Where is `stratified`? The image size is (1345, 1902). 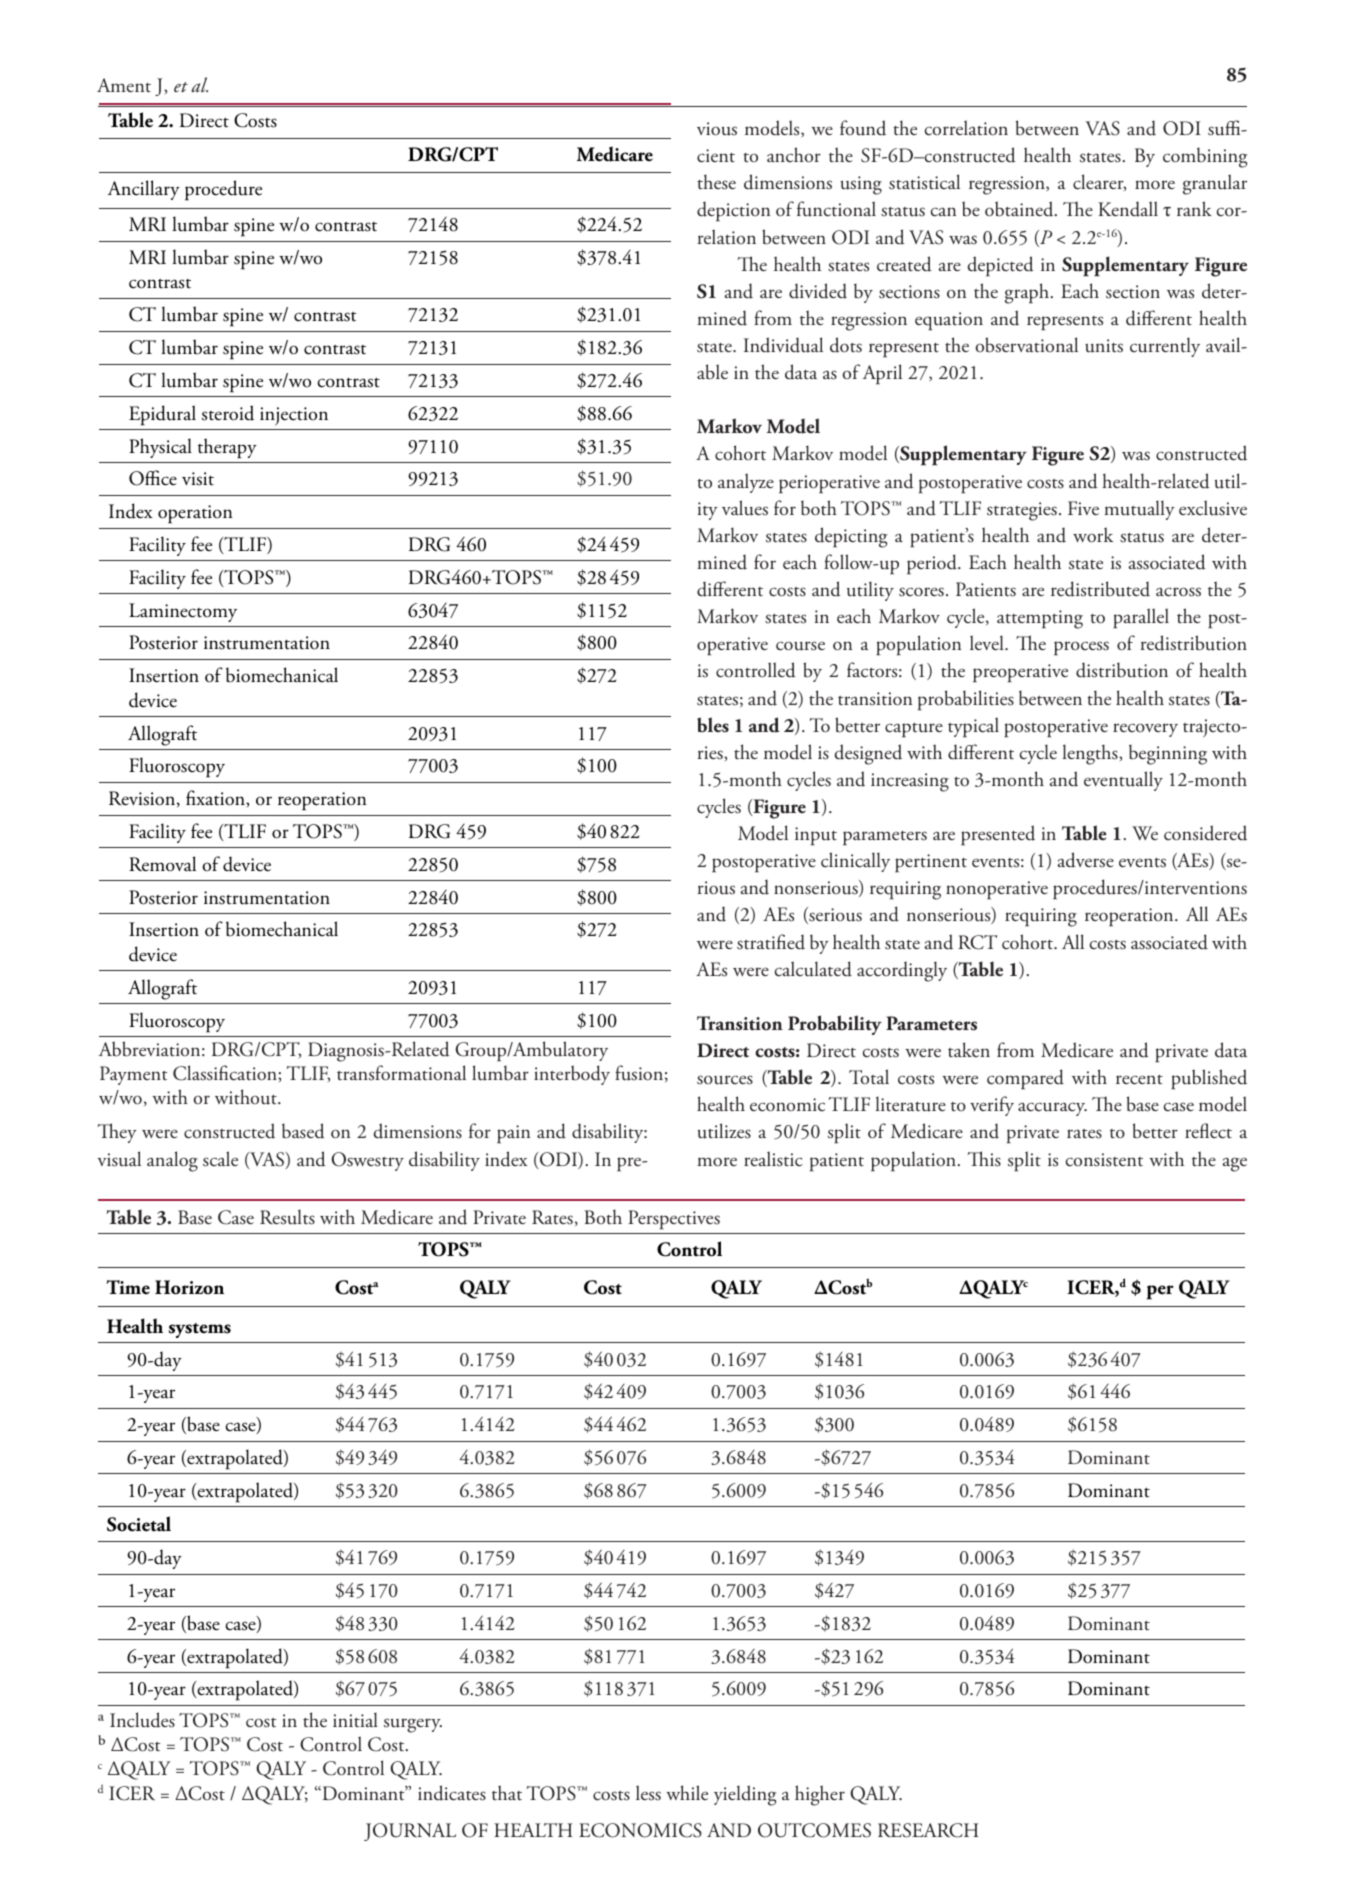
stratified is located at coordinates (771, 942).
